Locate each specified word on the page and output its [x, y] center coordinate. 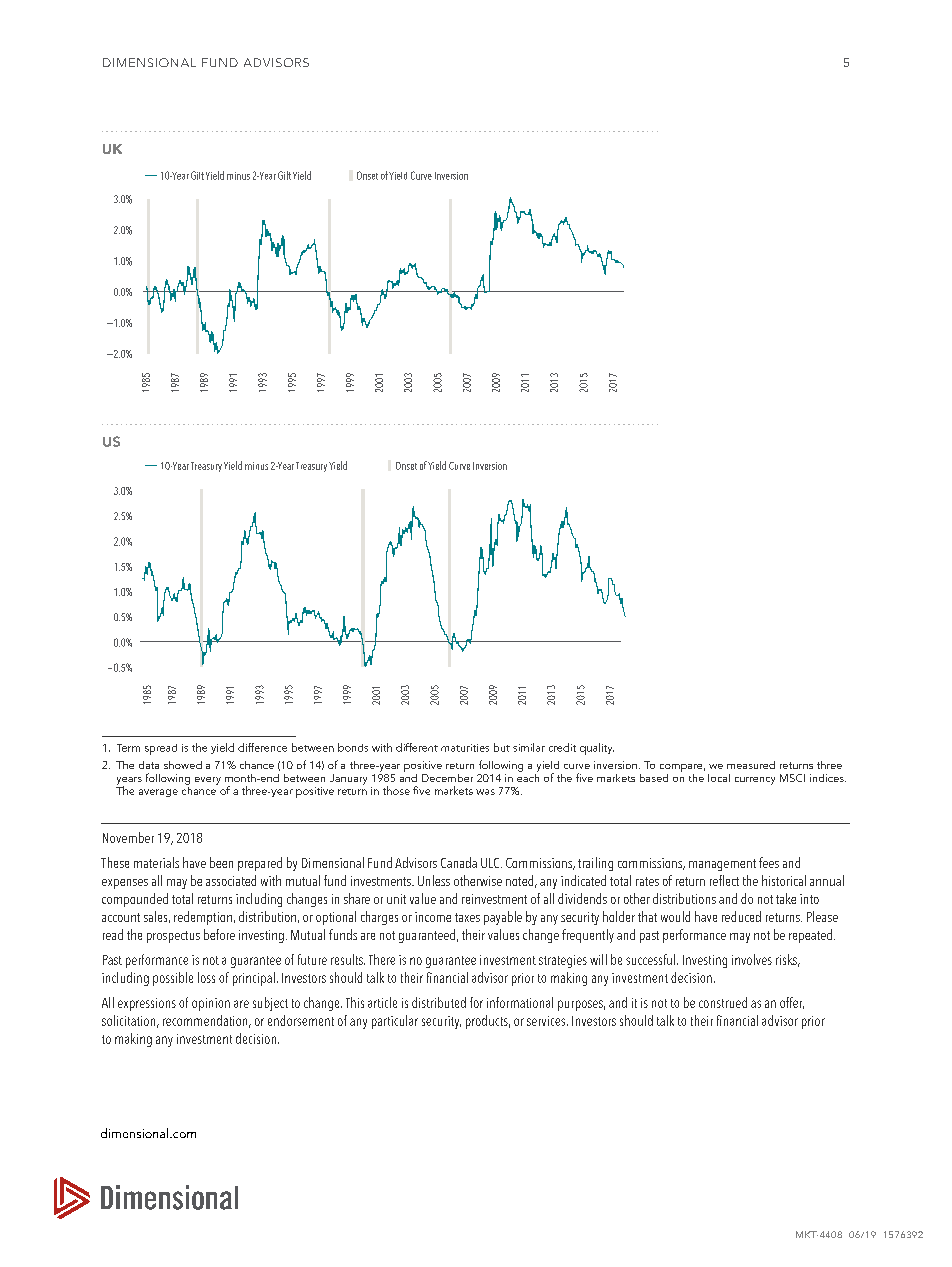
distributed [439, 1002]
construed [723, 1002]
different [417, 747]
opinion [211, 1004]
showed [183, 765]
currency [755, 781]
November [128, 837]
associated [231, 880]
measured [751, 765]
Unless [434, 880]
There [382, 959]
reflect [724, 880]
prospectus [173, 937]
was [485, 792]
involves [752, 959]
